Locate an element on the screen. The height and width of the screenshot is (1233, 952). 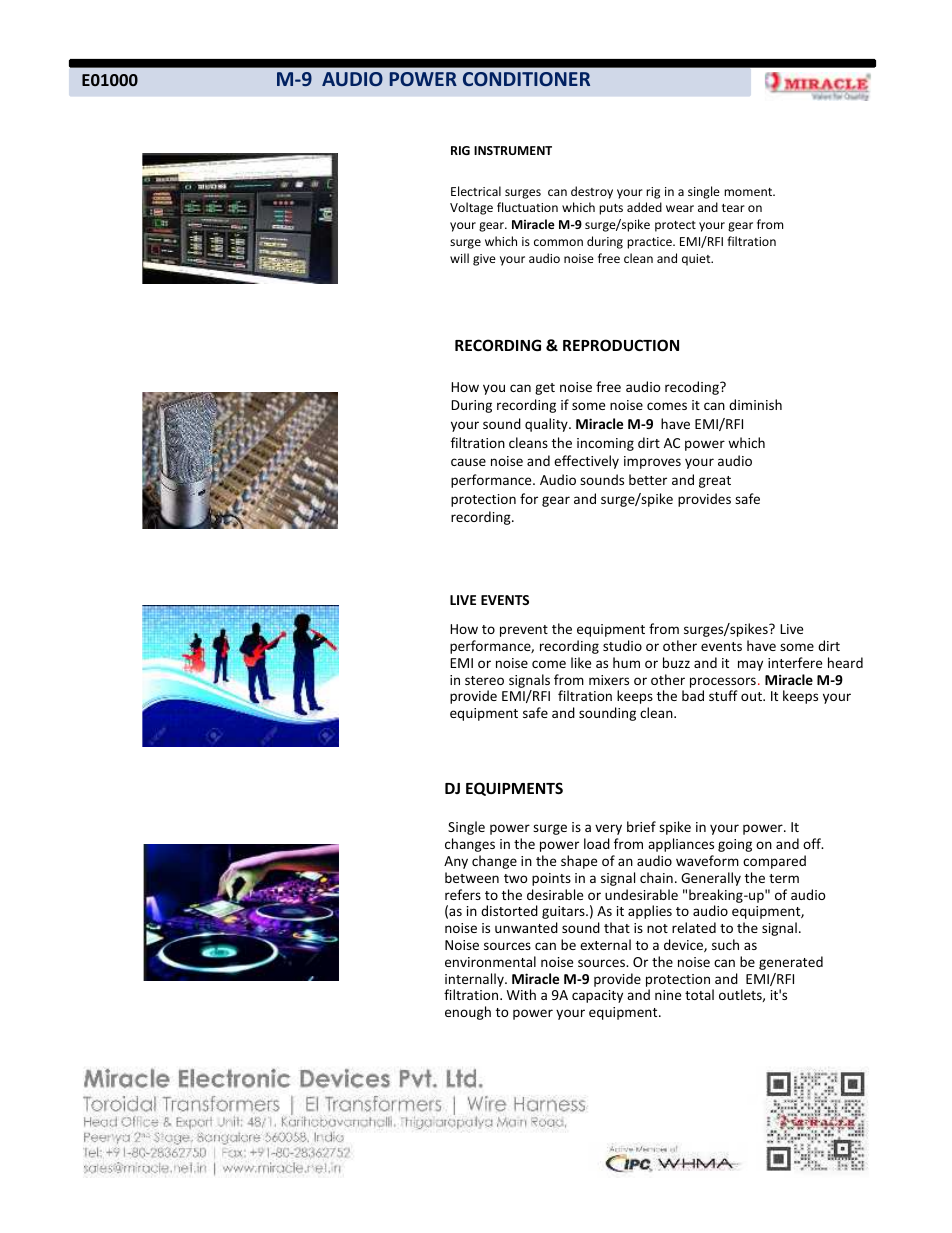
CONDITIONER is located at coordinates (526, 79).
